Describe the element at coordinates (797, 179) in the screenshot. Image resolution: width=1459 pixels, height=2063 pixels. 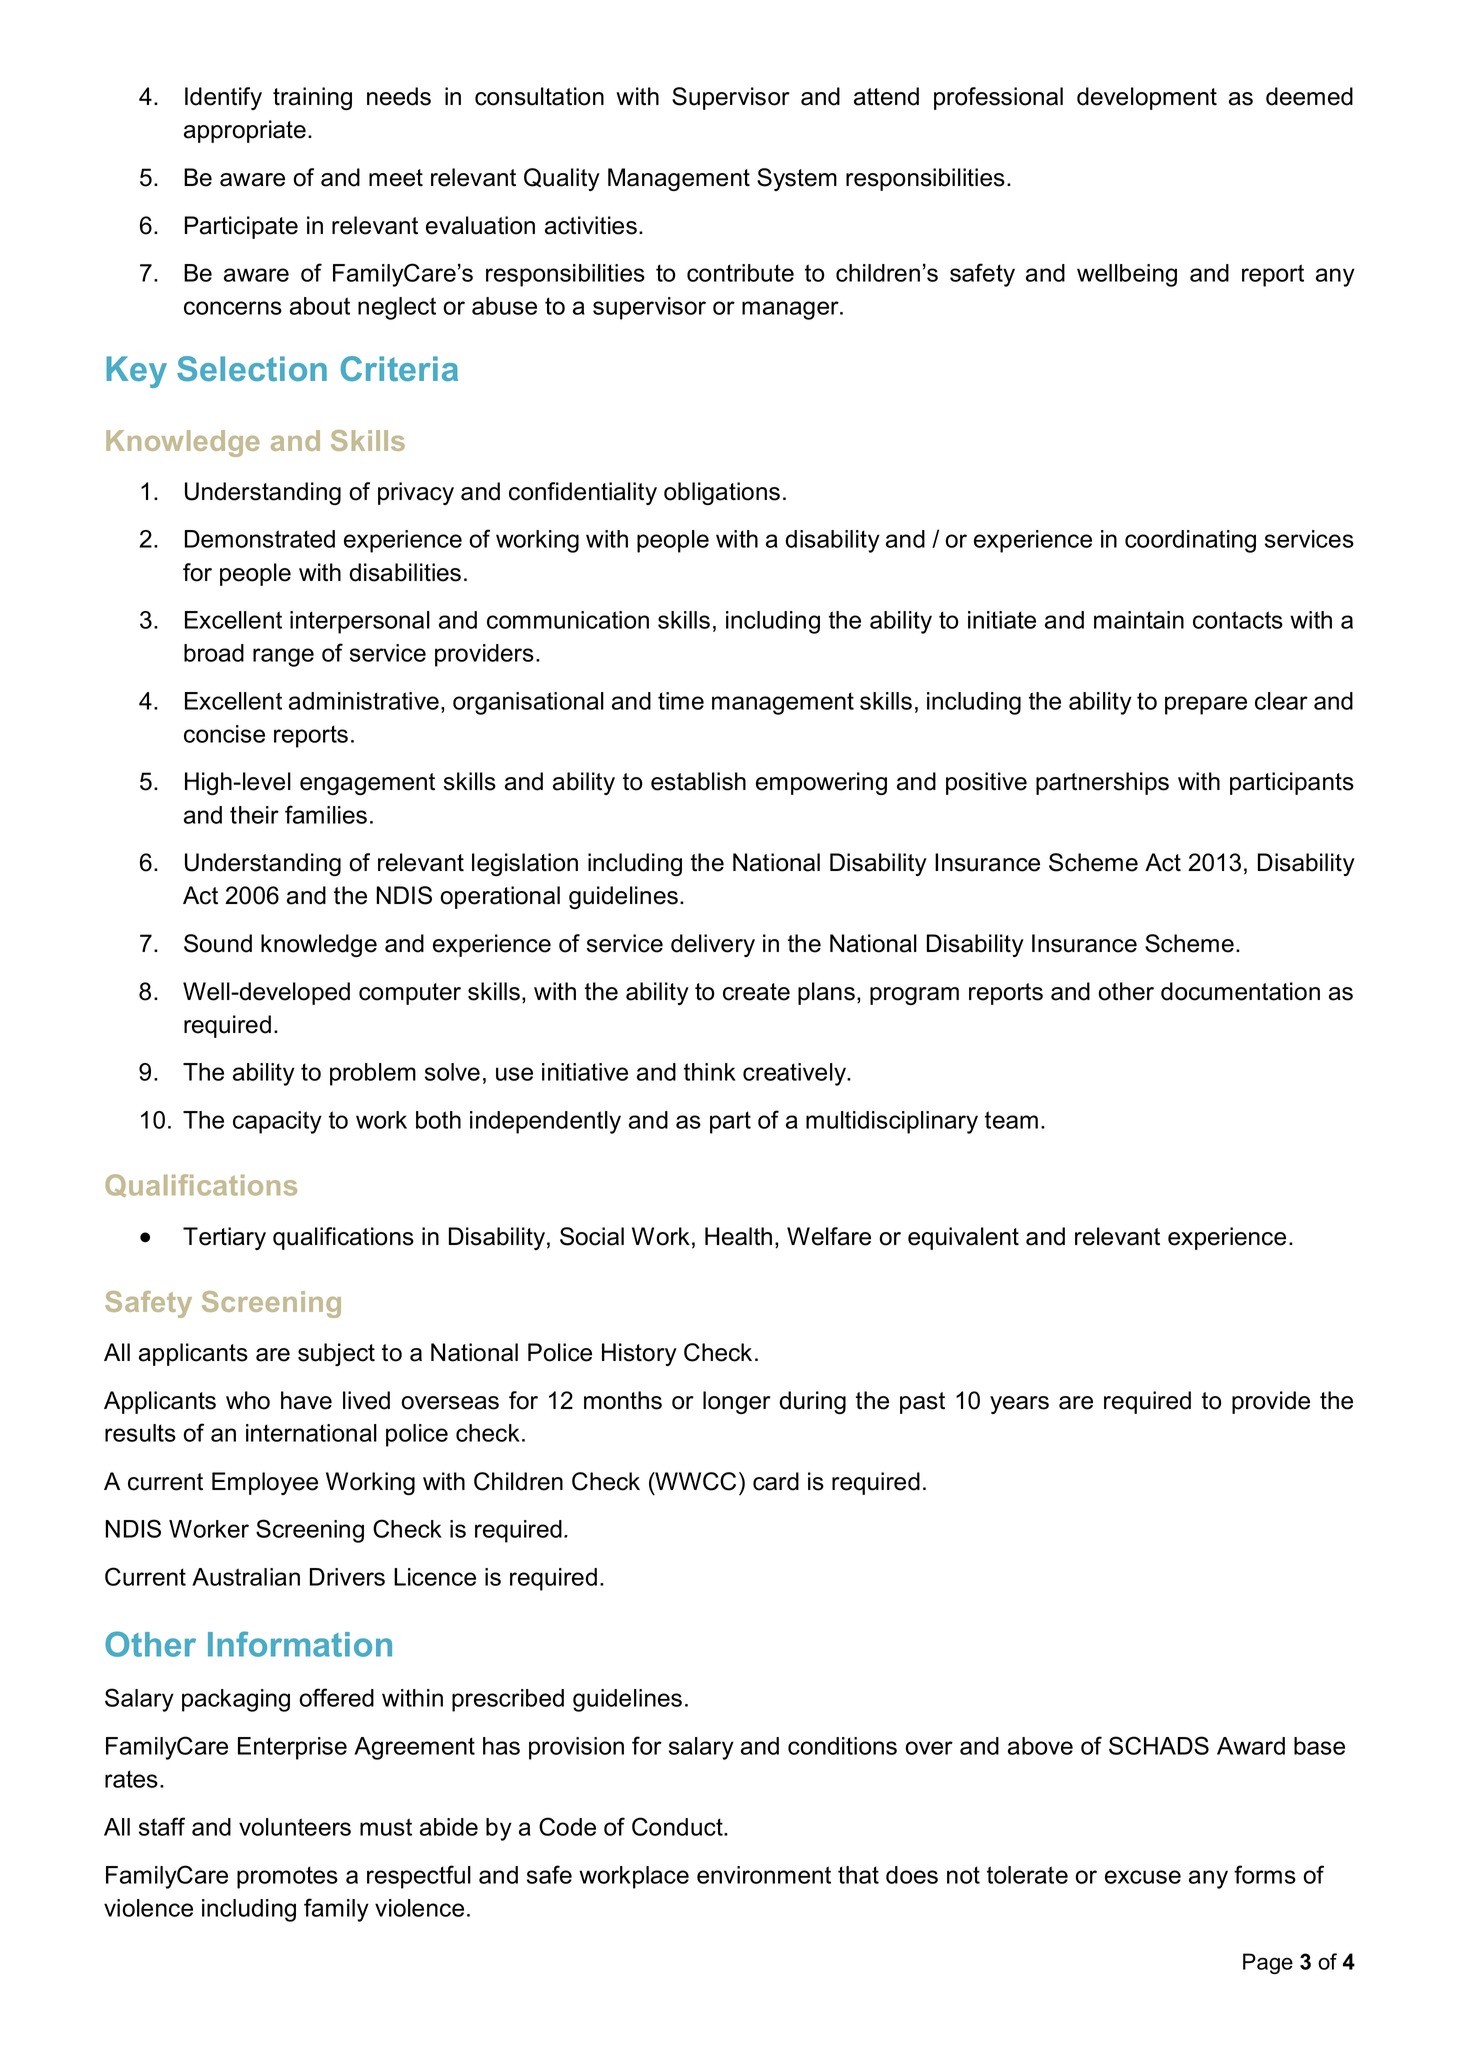
I see `System` at that location.
